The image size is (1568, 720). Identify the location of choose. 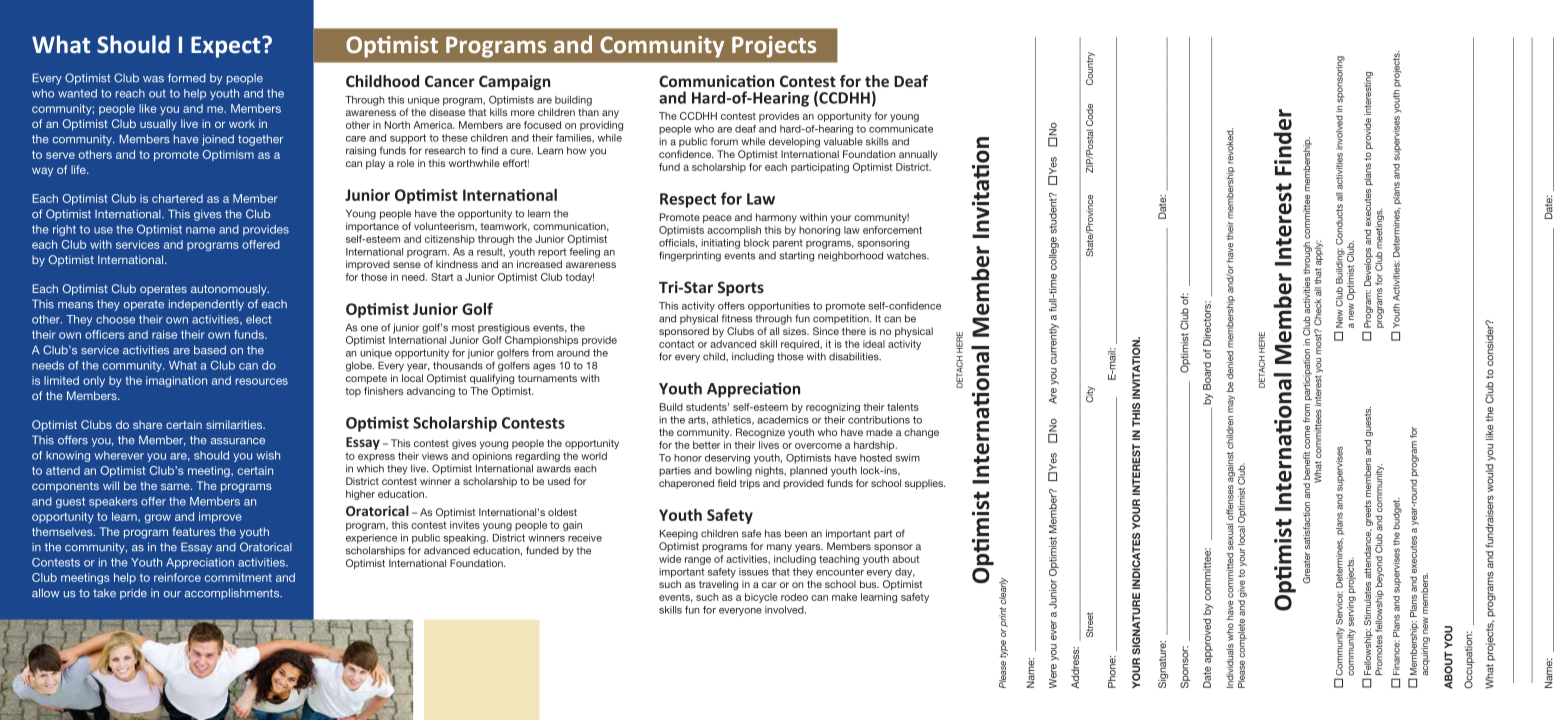
(115, 319).
